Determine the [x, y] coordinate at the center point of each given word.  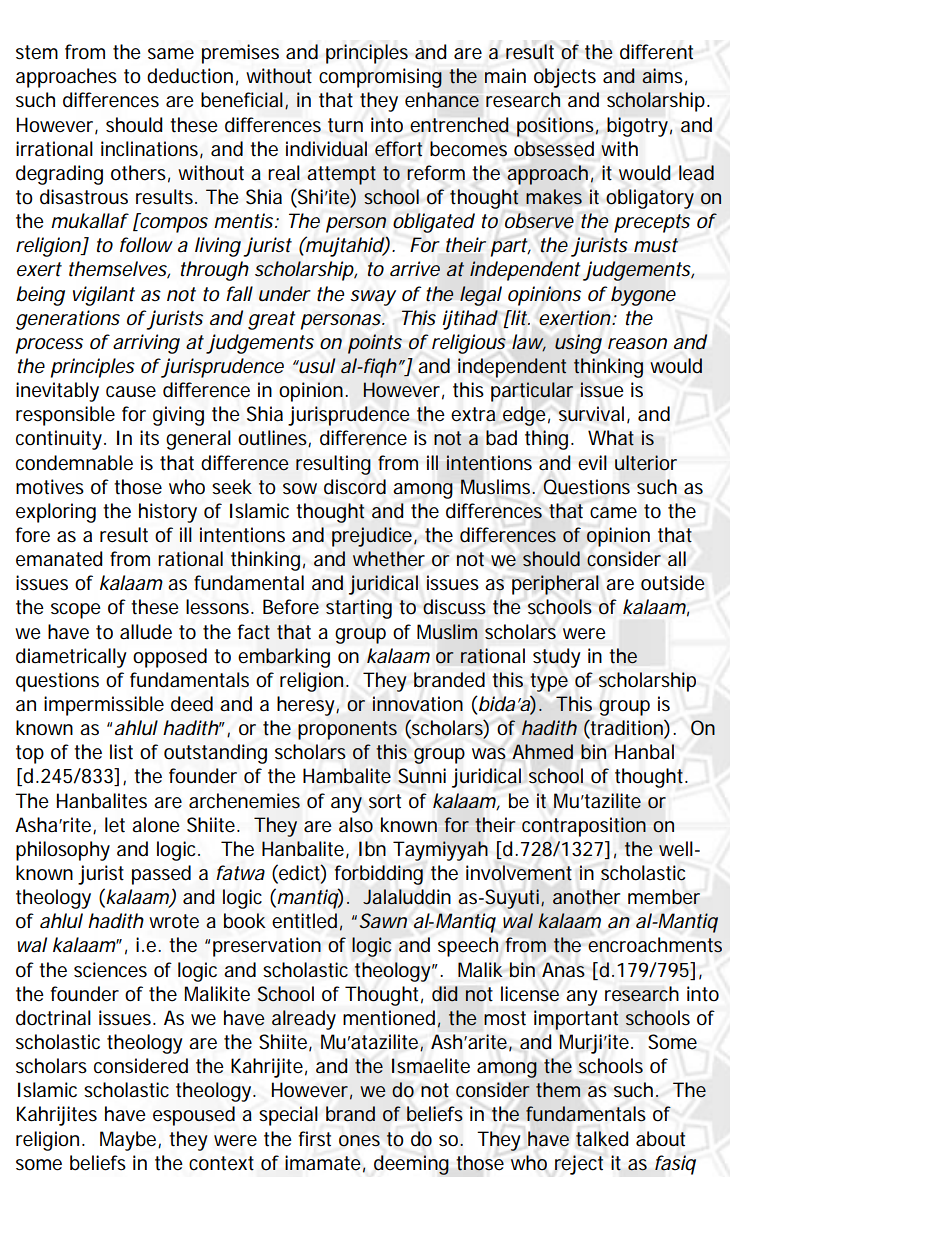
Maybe [129, 1141]
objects [565, 78]
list [121, 752]
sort [385, 801]
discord [355, 487]
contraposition [584, 827]
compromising [380, 78]
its [149, 438]
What [611, 438]
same [171, 54]
